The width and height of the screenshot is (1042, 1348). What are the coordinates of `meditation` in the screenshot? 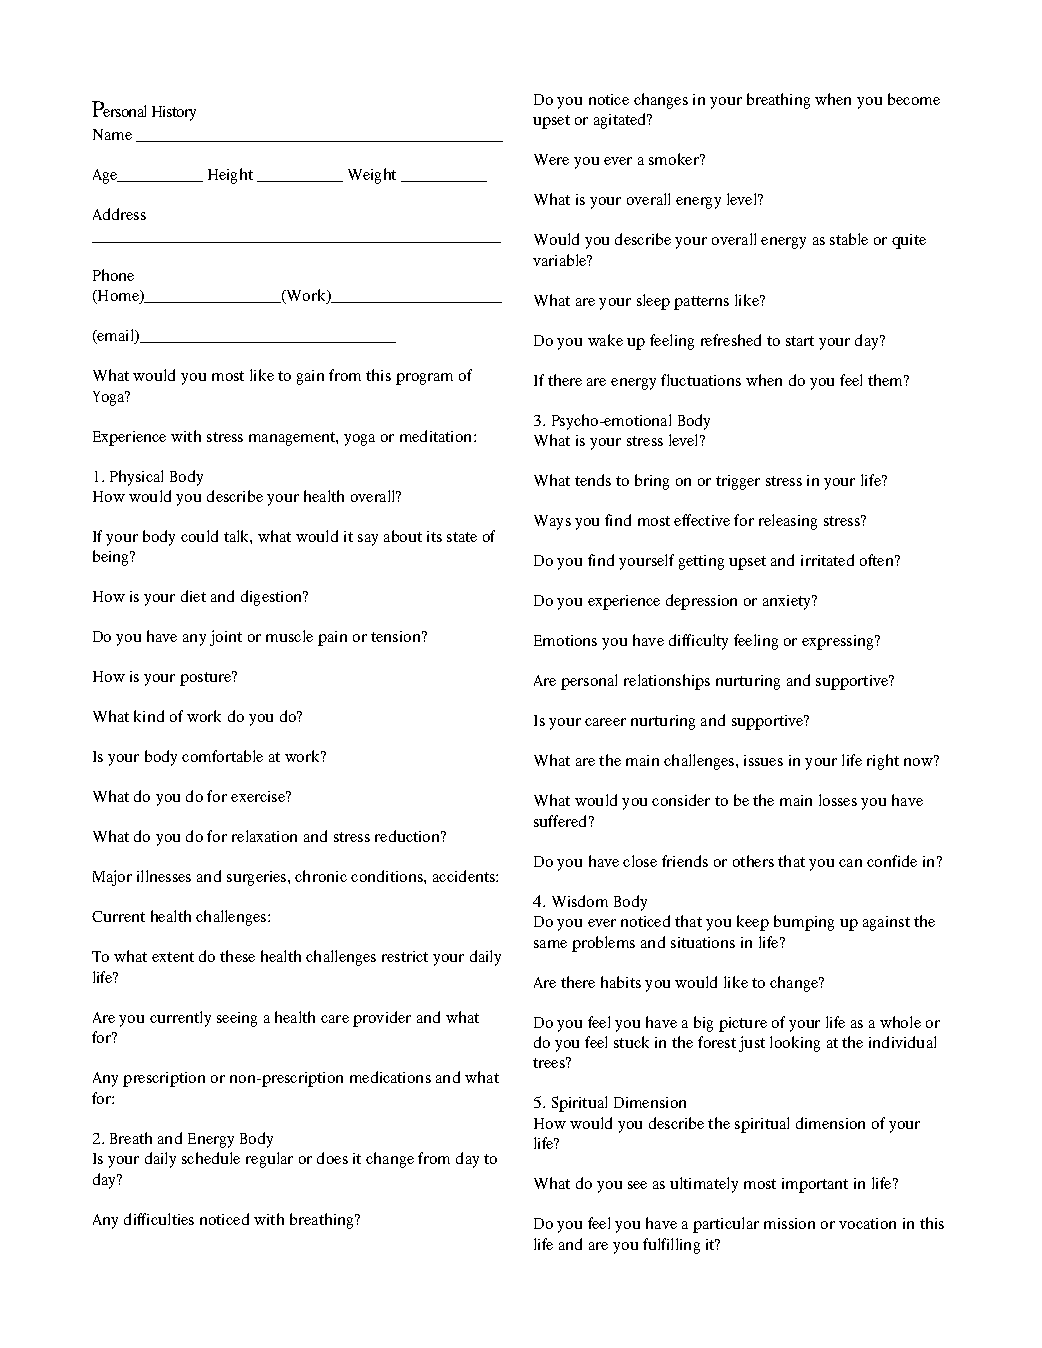 It's located at (437, 436).
